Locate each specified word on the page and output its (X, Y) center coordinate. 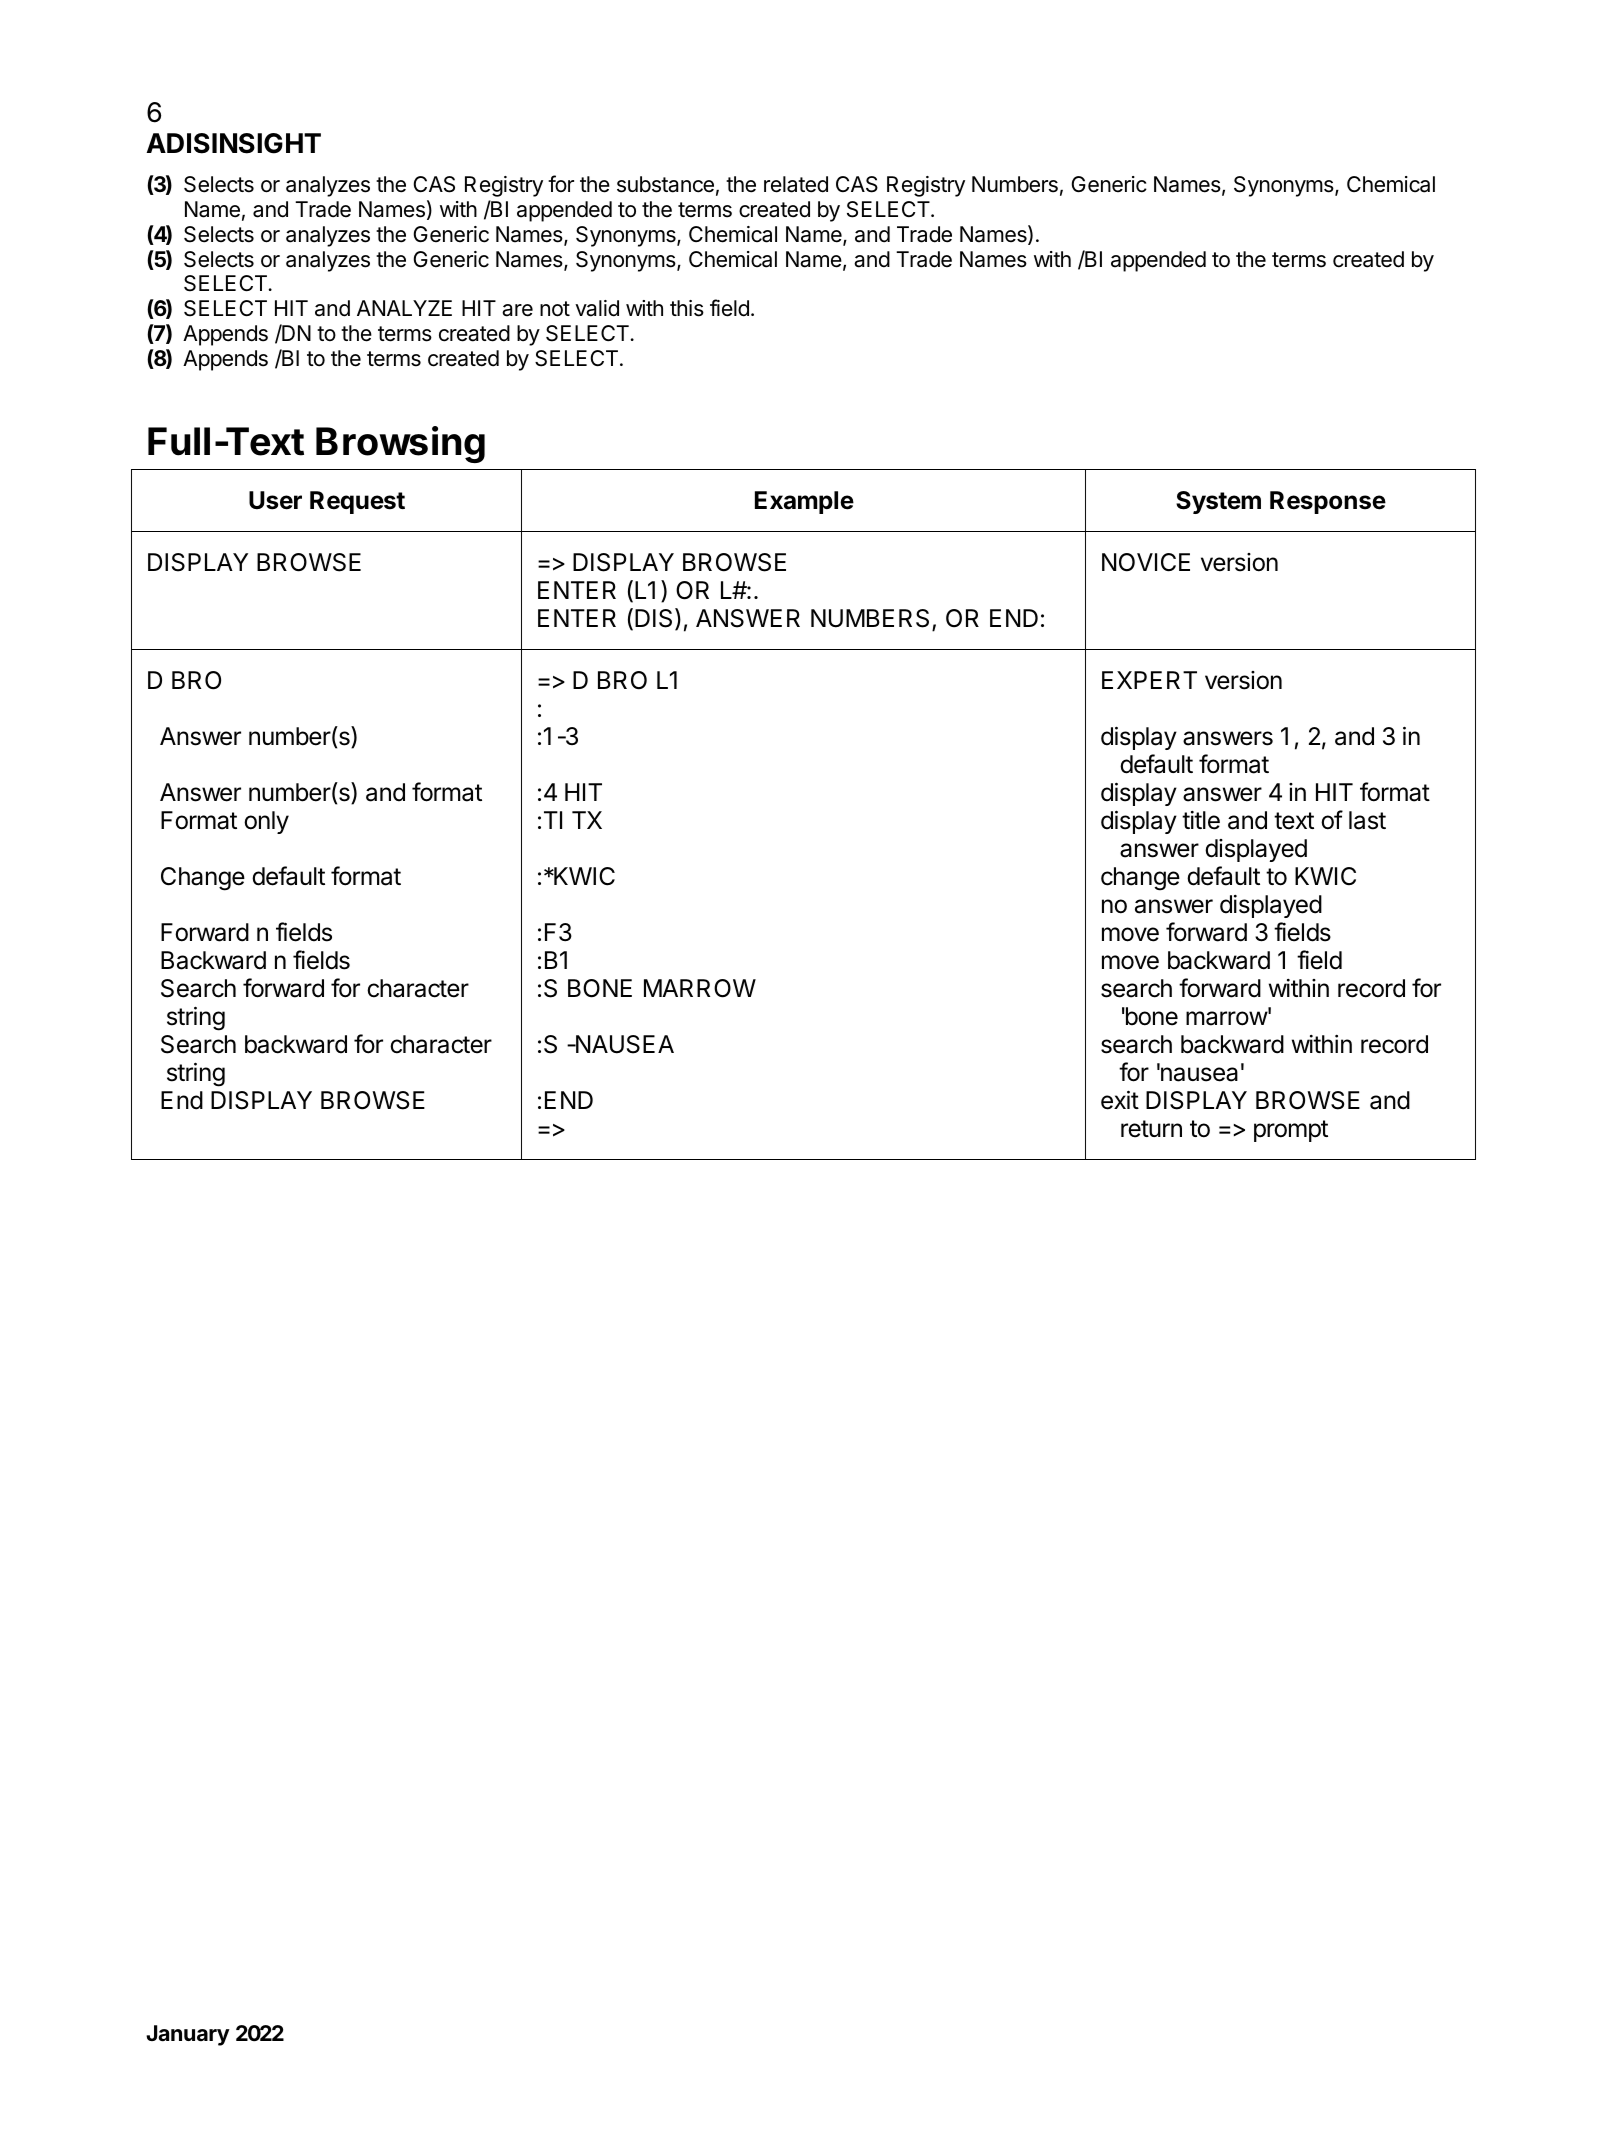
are (517, 310)
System (1218, 502)
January (188, 2035)
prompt (1291, 1131)
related (796, 184)
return (1151, 1129)
